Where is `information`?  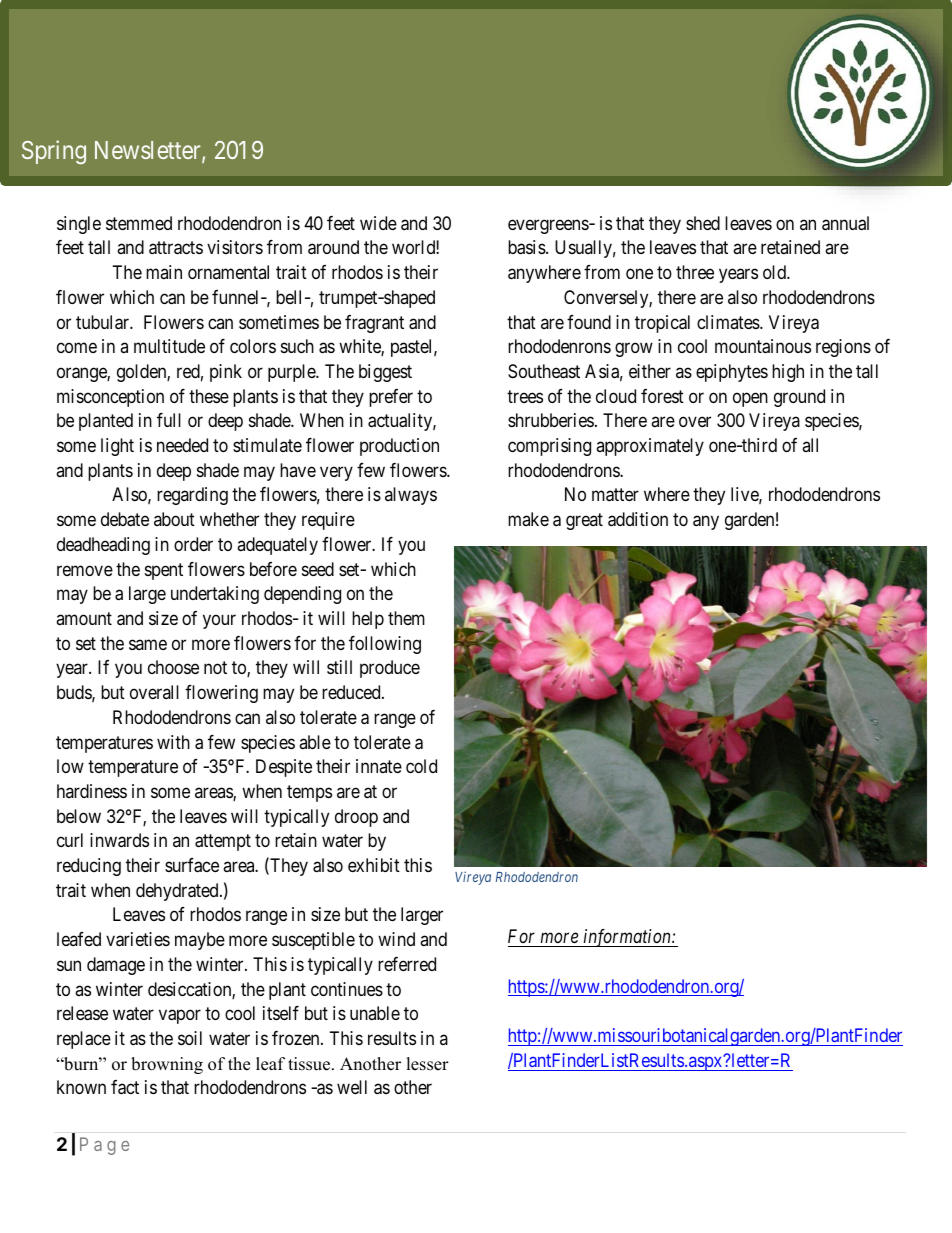 information is located at coordinates (627, 938).
